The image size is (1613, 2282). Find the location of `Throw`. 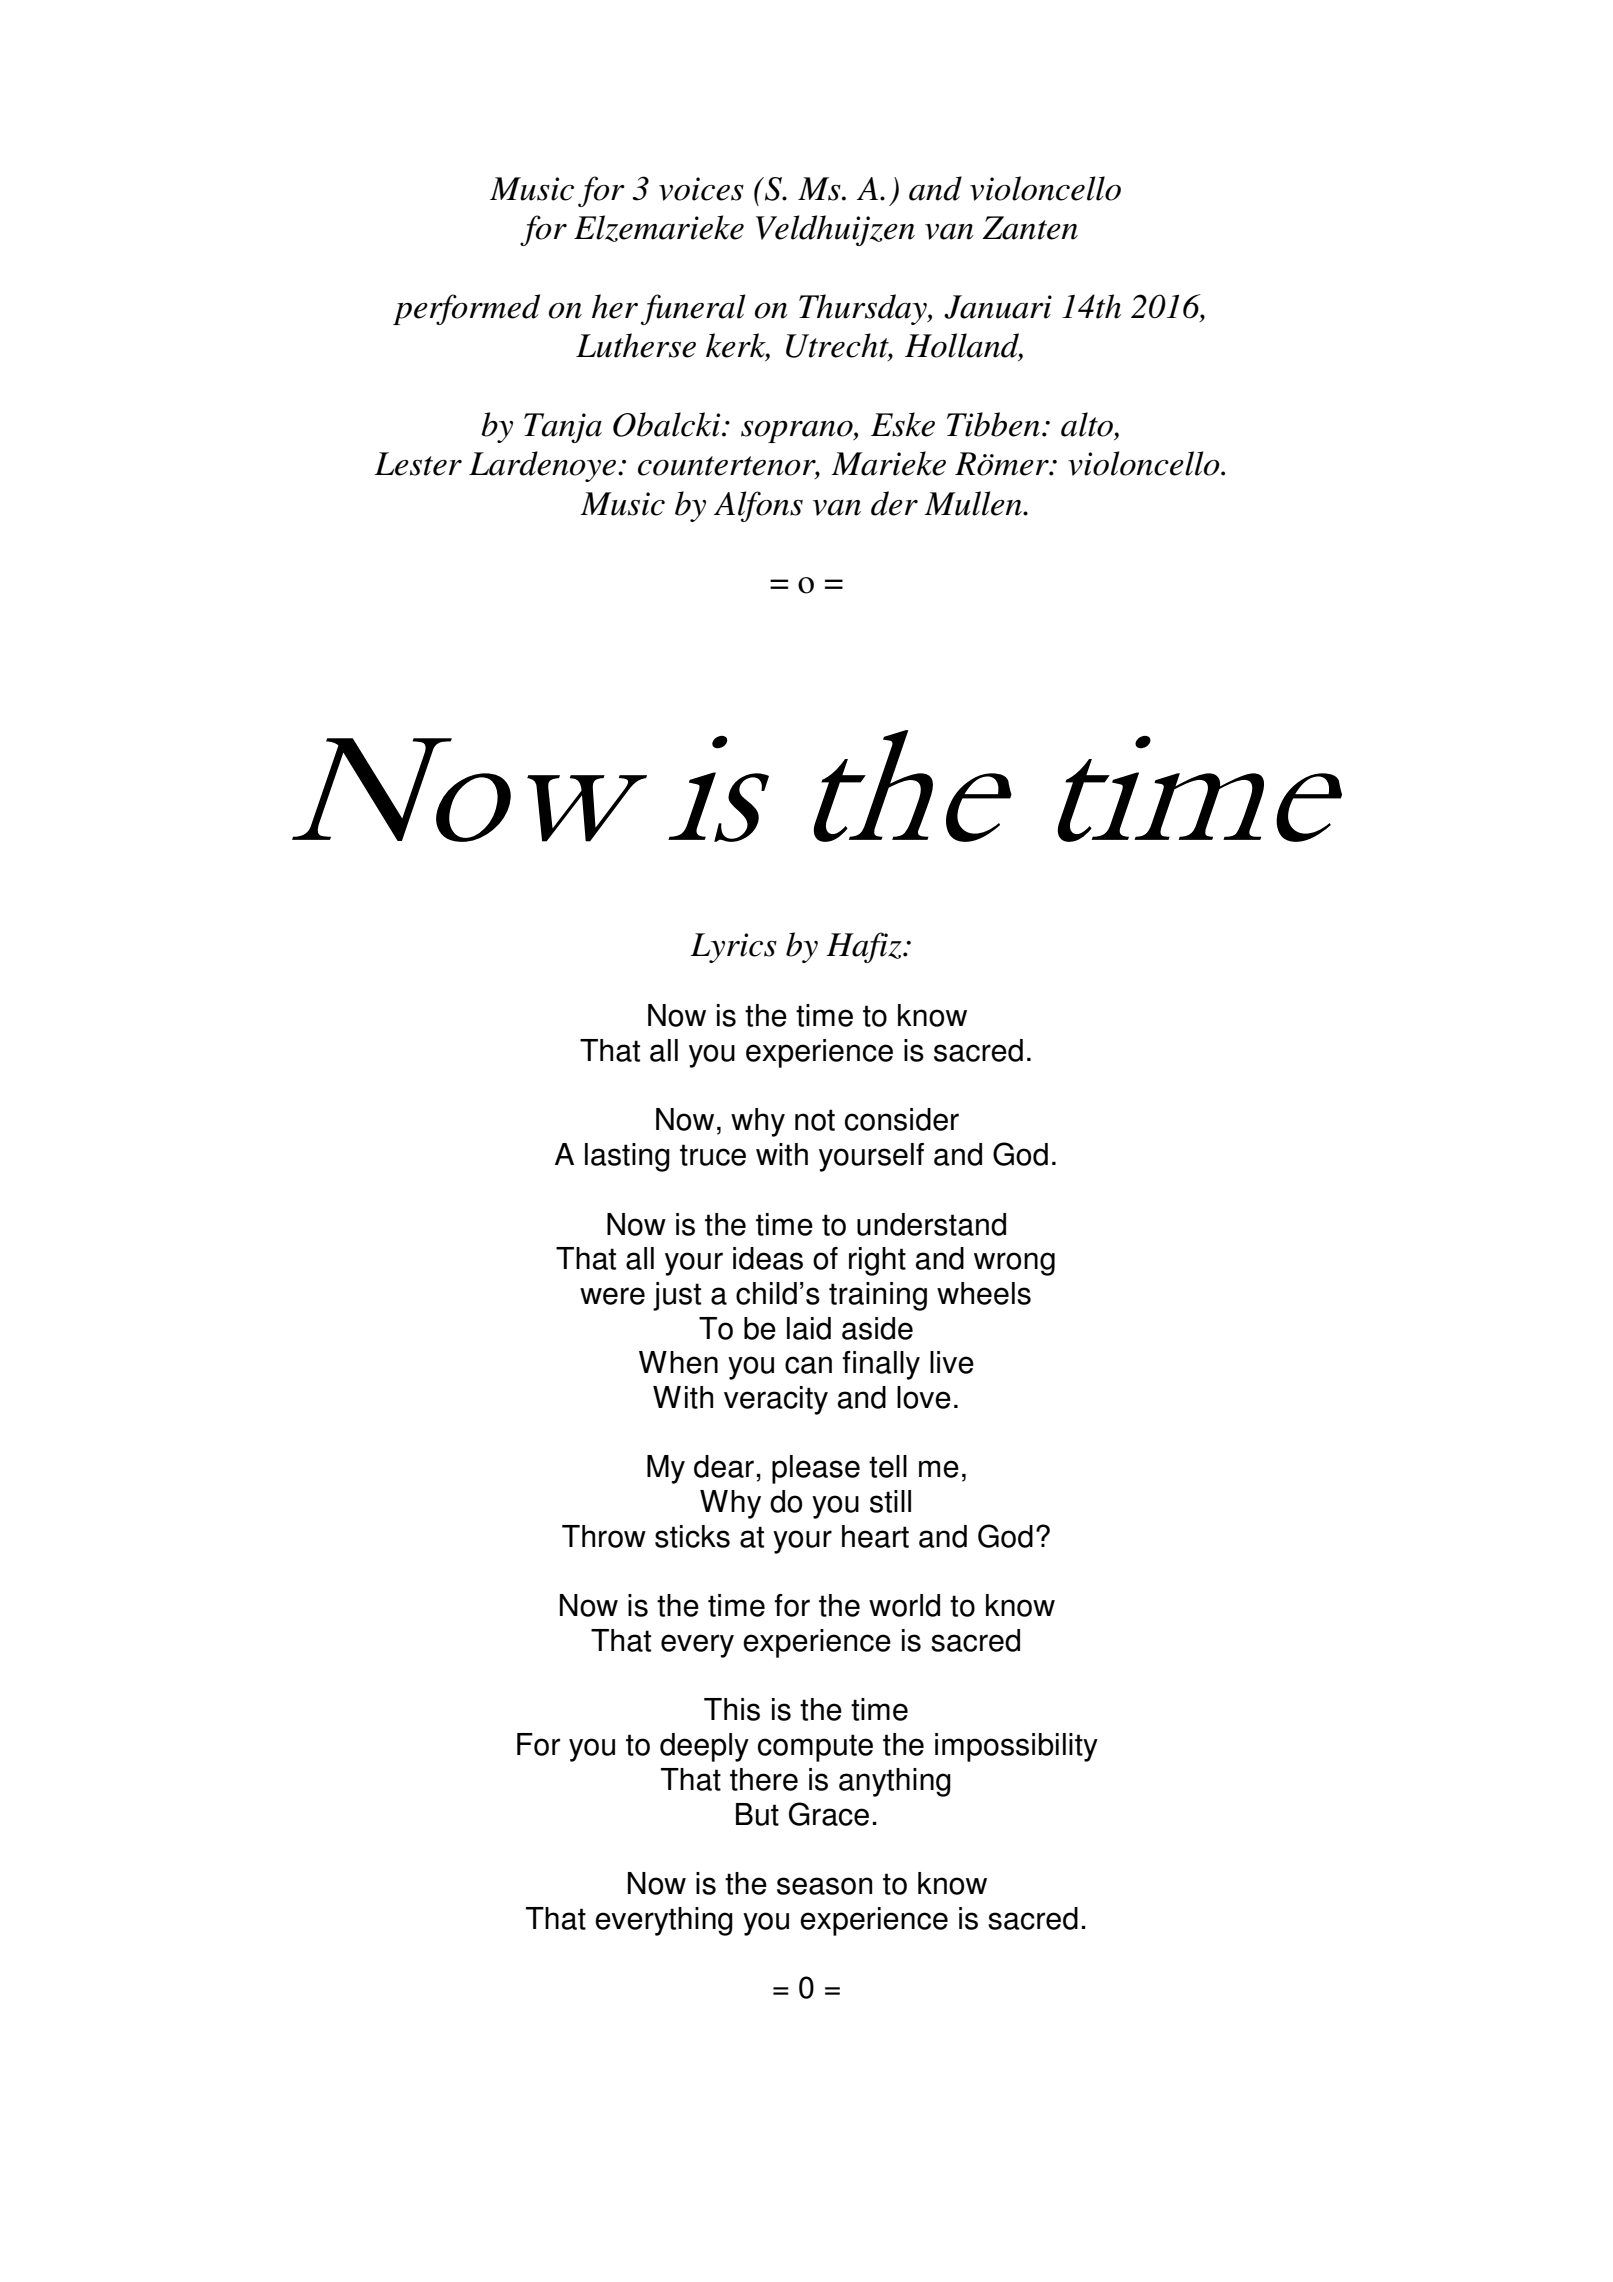

Throw is located at coordinates (604, 1536).
